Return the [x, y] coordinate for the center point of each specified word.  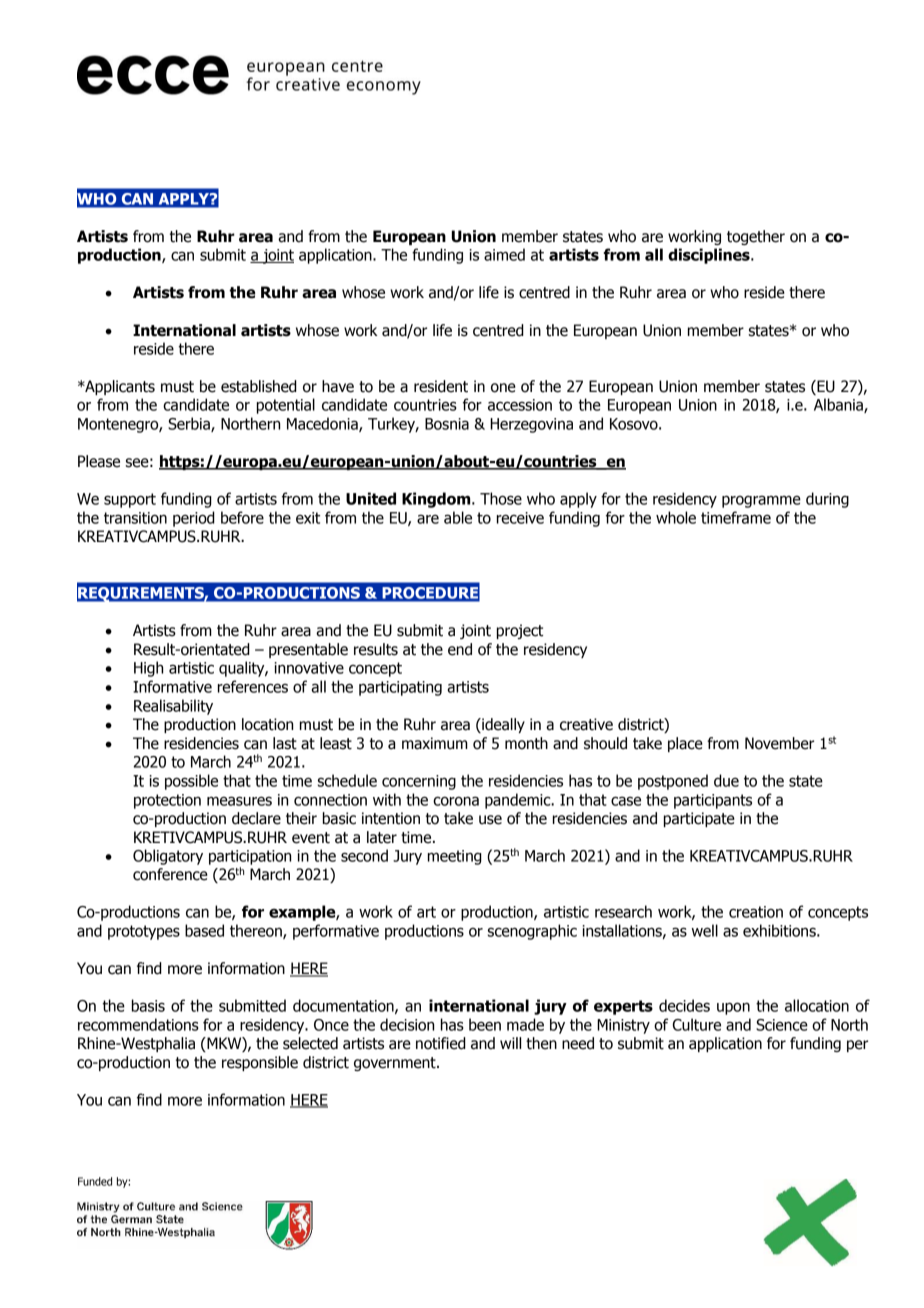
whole [676, 517]
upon [733, 1008]
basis [148, 1005]
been [485, 1024]
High [148, 669]
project [520, 631]
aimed [504, 254]
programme [761, 501]
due [726, 780]
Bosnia [447, 424]
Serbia [190, 424]
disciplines [710, 256]
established [259, 386]
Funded [95, 1181]
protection [167, 801]
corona [456, 801]
